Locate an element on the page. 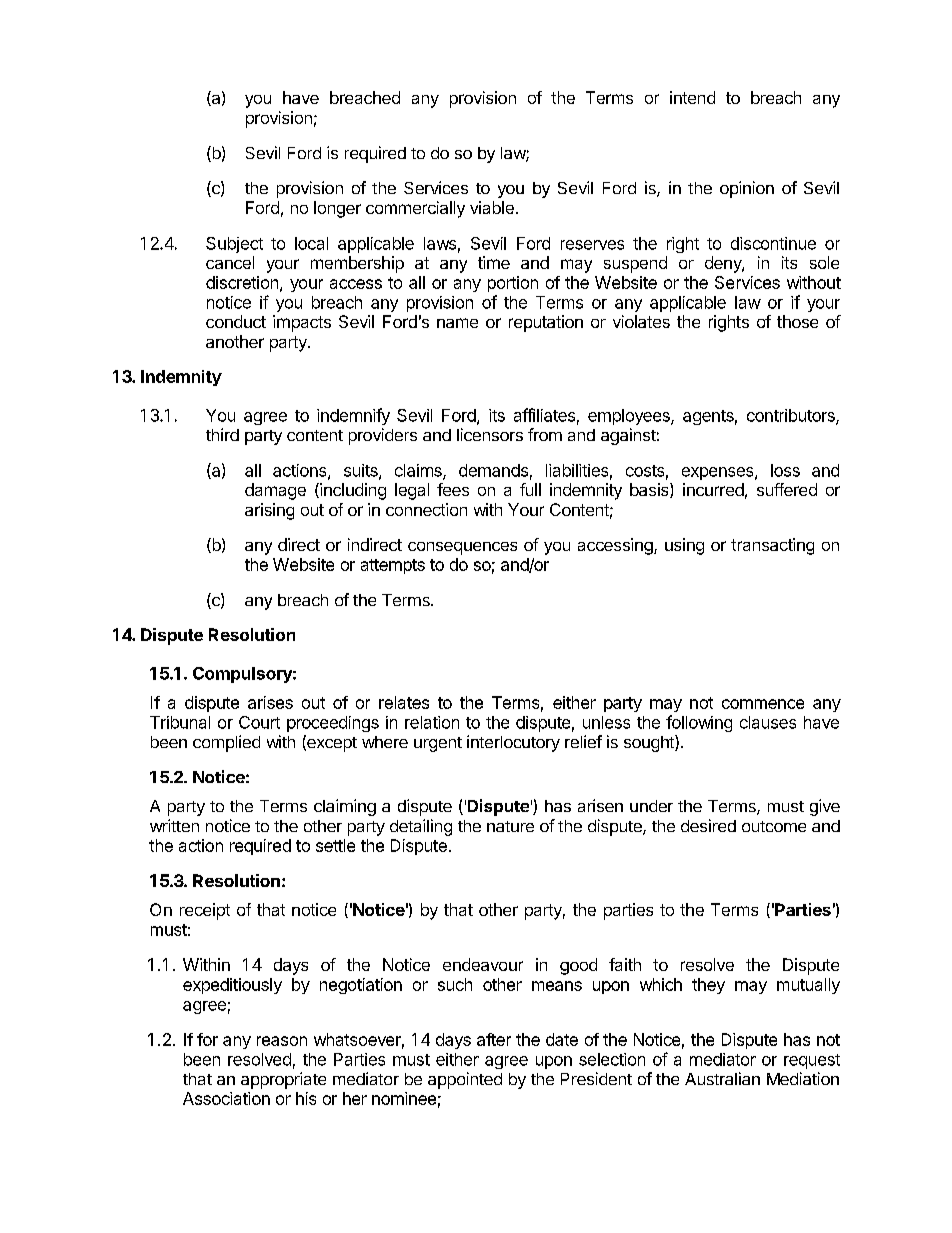 This document has height=1233, width=952. after is located at coordinates (494, 1039).
